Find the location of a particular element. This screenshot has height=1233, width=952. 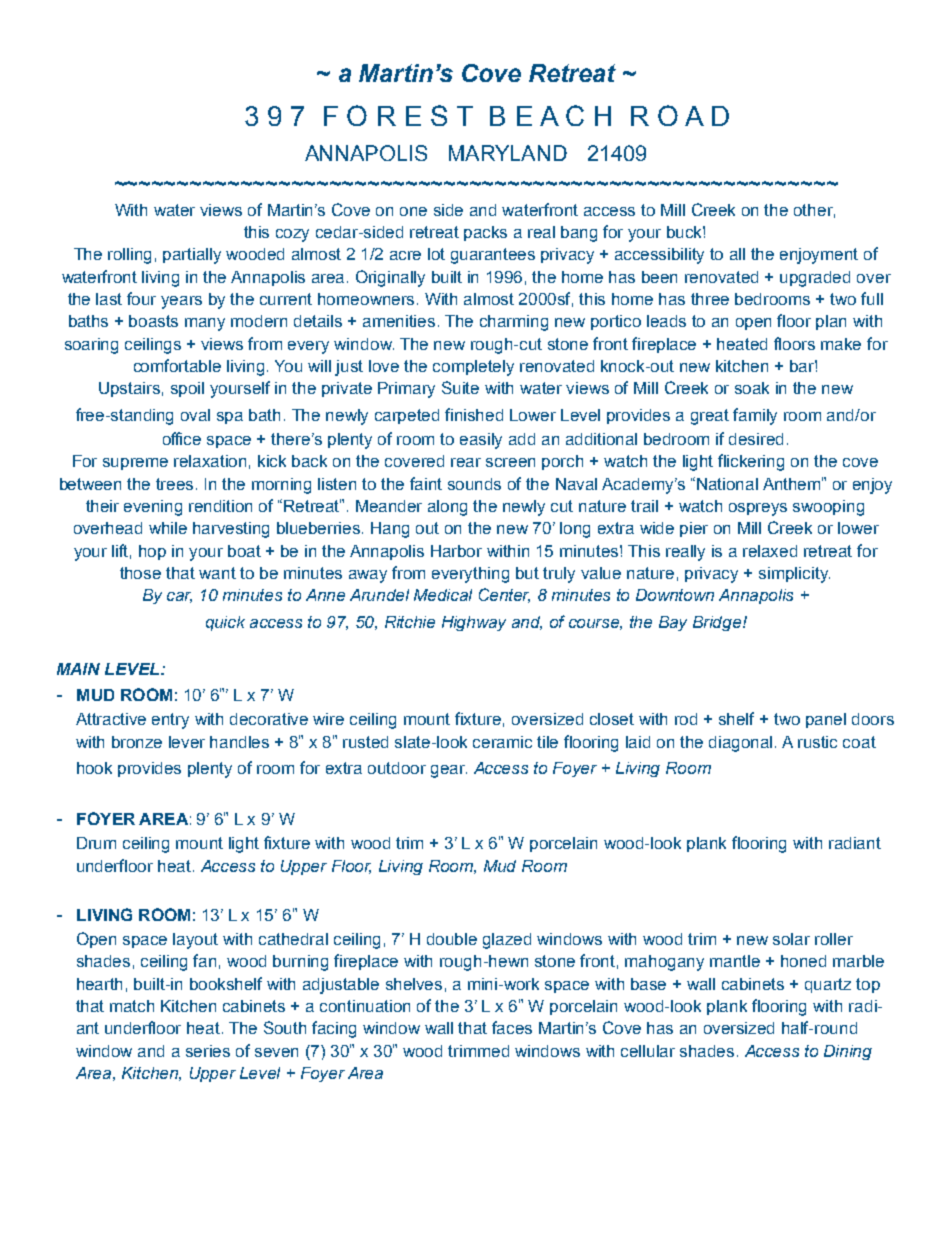

faces is located at coordinates (512, 1027).
